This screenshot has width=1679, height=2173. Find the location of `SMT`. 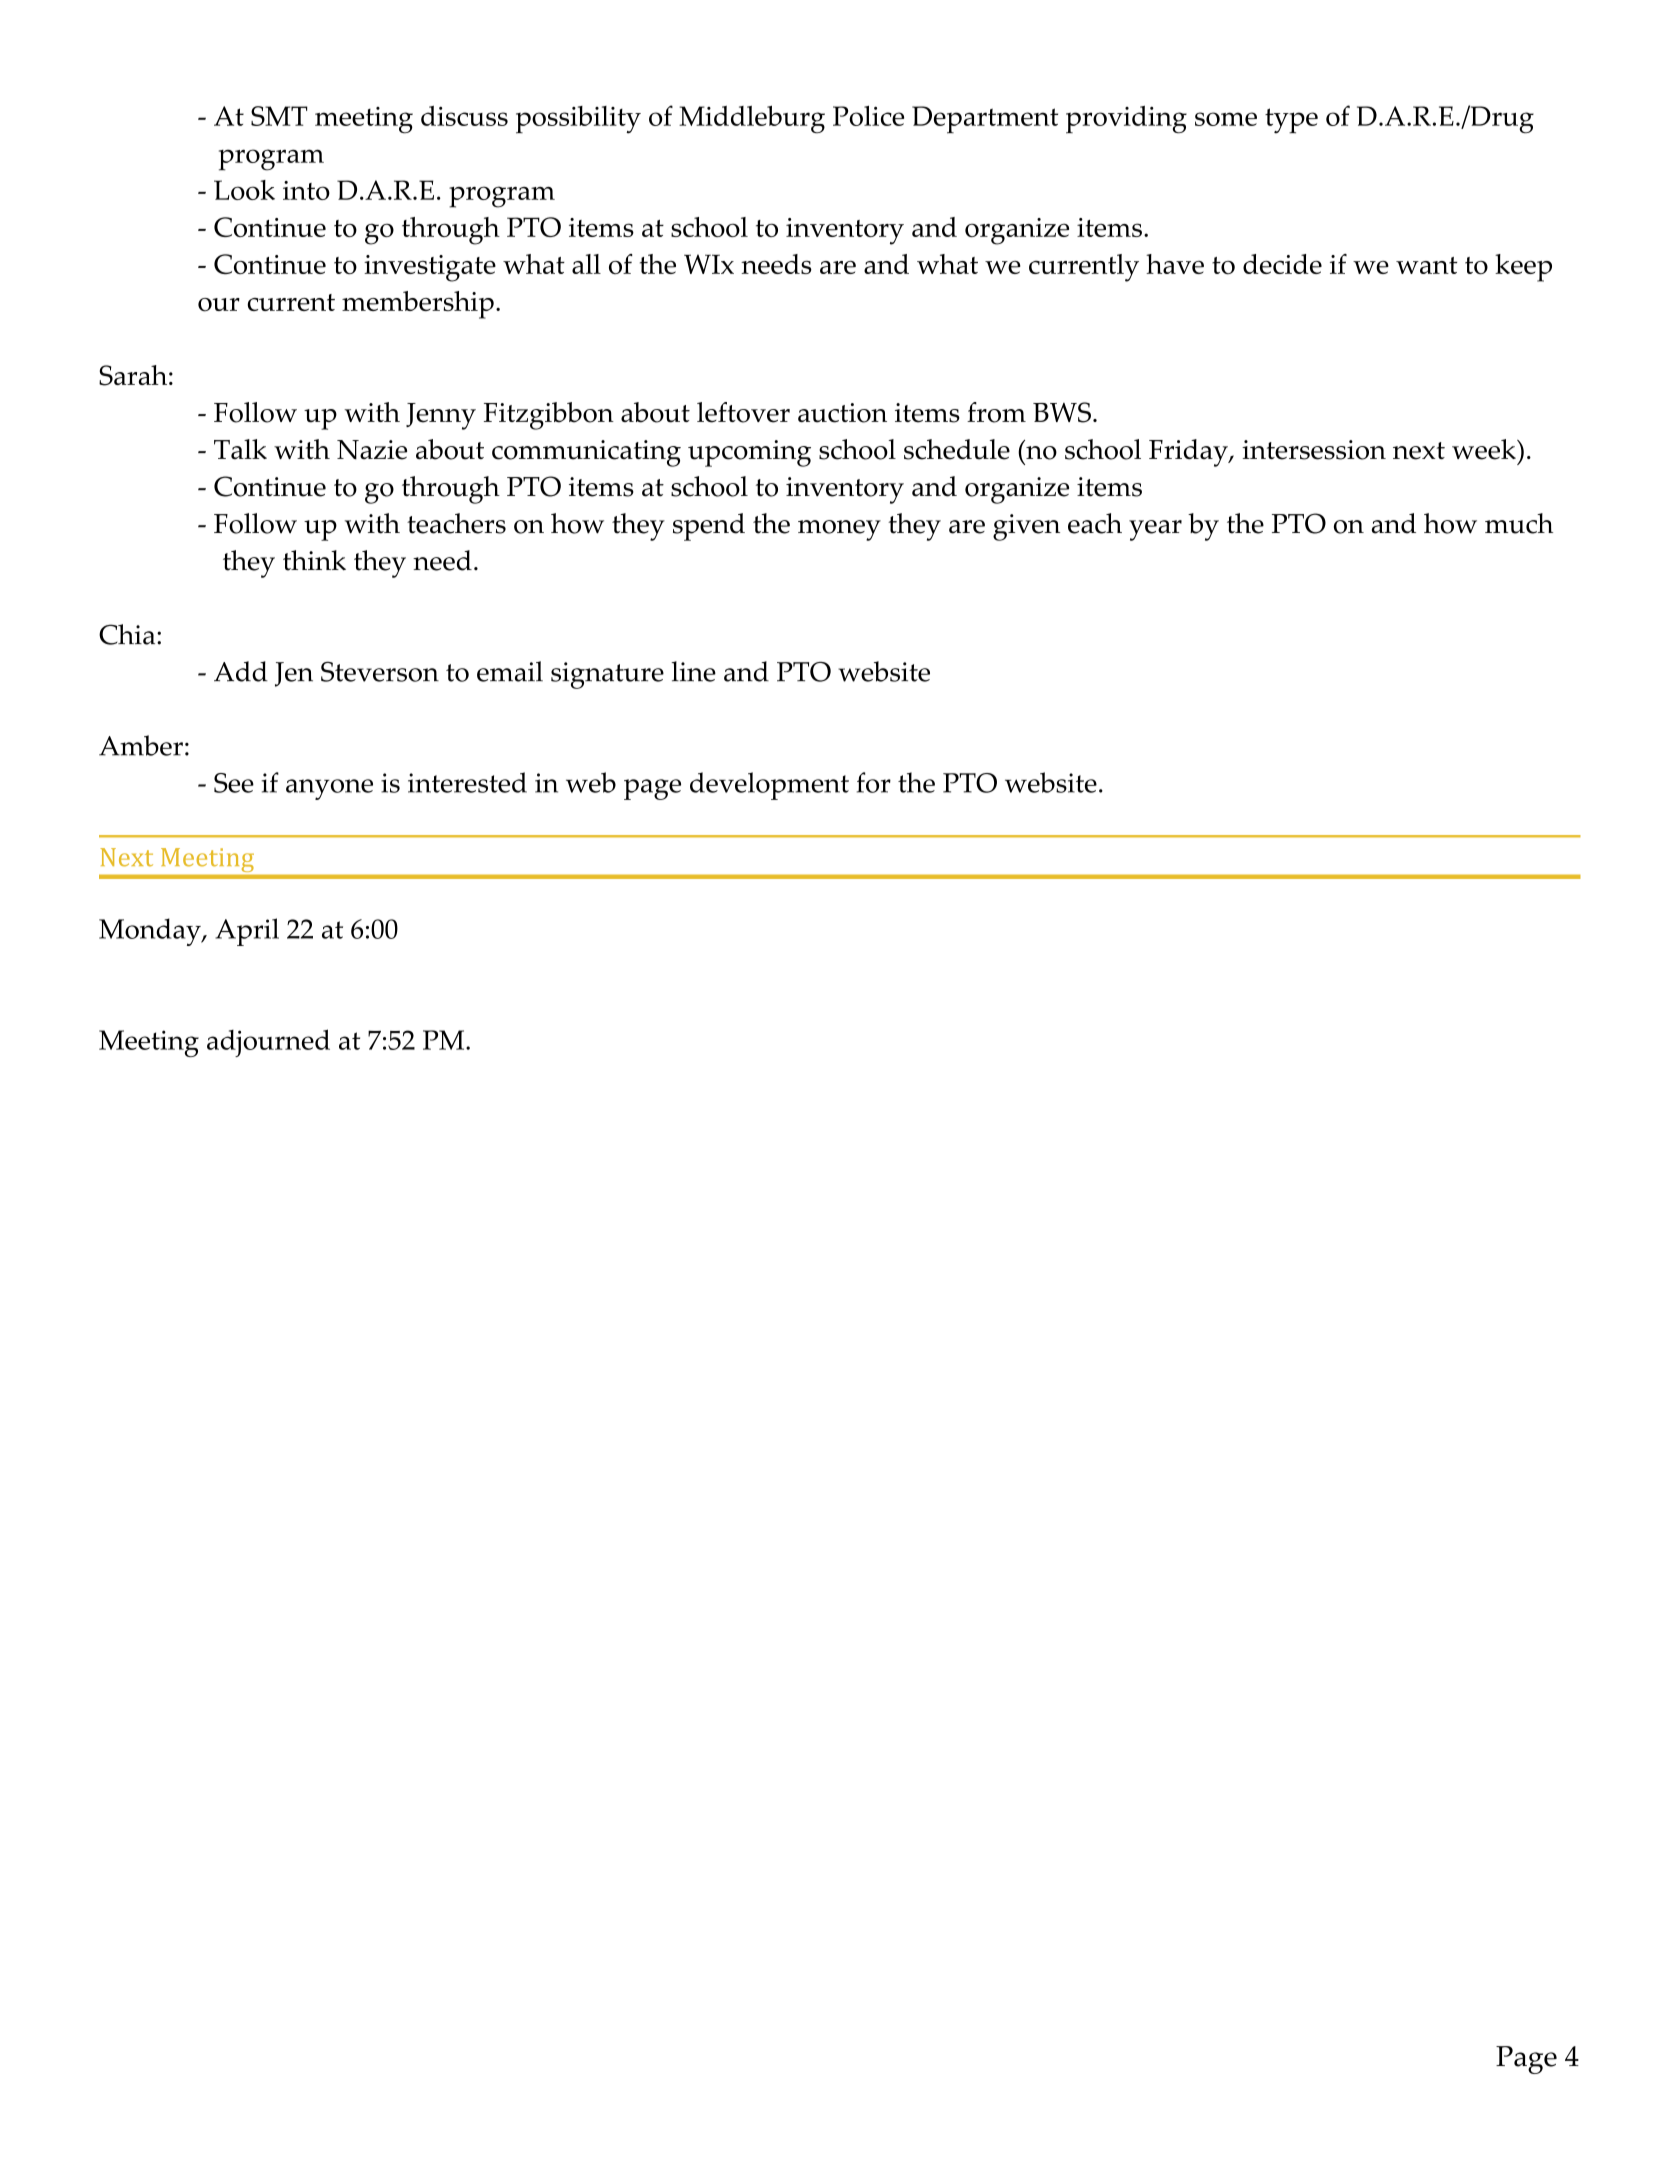

SMT is located at coordinates (279, 116).
